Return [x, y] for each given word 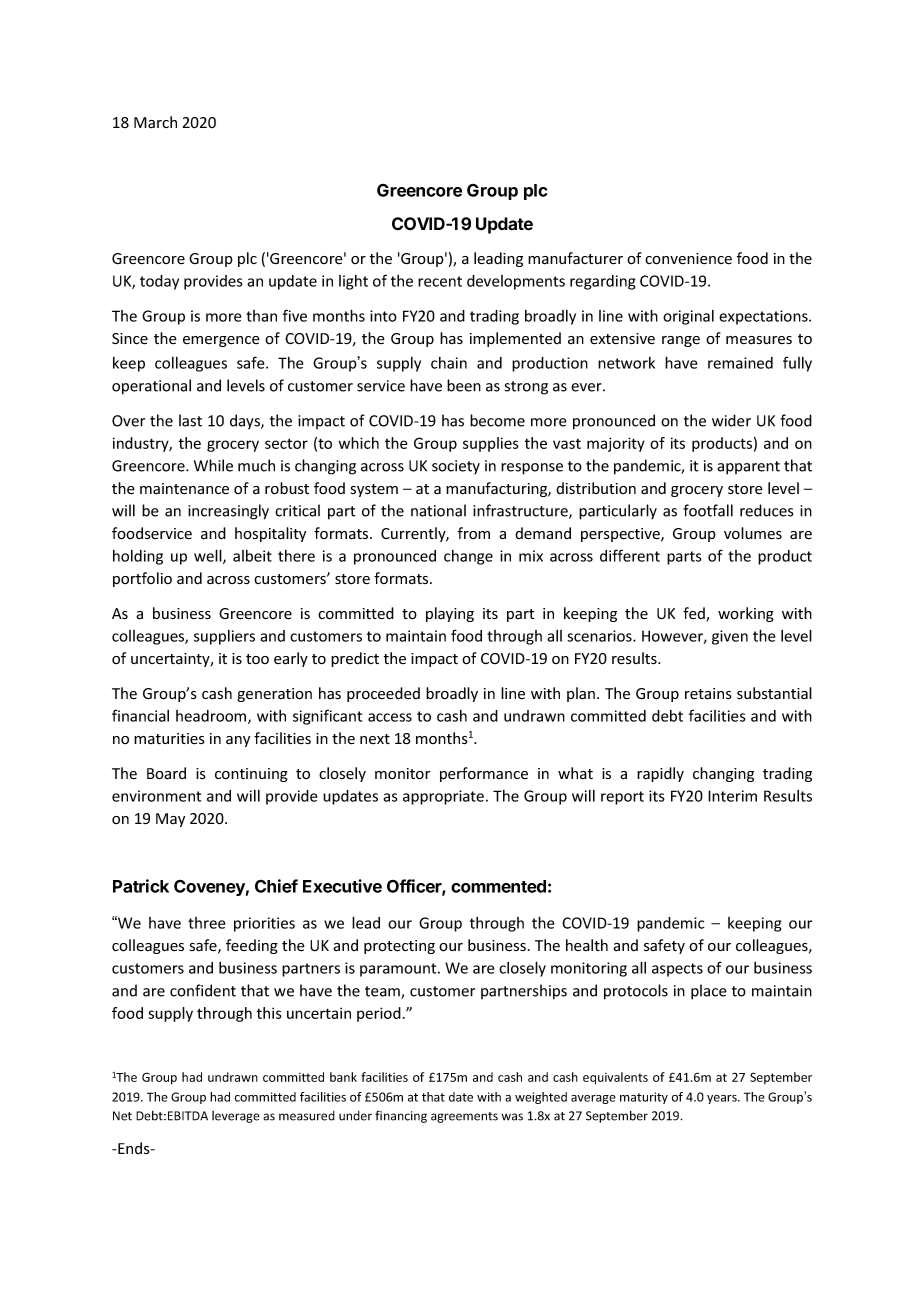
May [170, 820]
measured [307, 1116]
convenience [688, 259]
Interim [732, 796]
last [190, 420]
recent [440, 281]
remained [740, 363]
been [464, 385]
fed [695, 614]
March [155, 122]
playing [450, 614]
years [723, 1099]
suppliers [224, 637]
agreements [464, 1117]
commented [498, 886]
